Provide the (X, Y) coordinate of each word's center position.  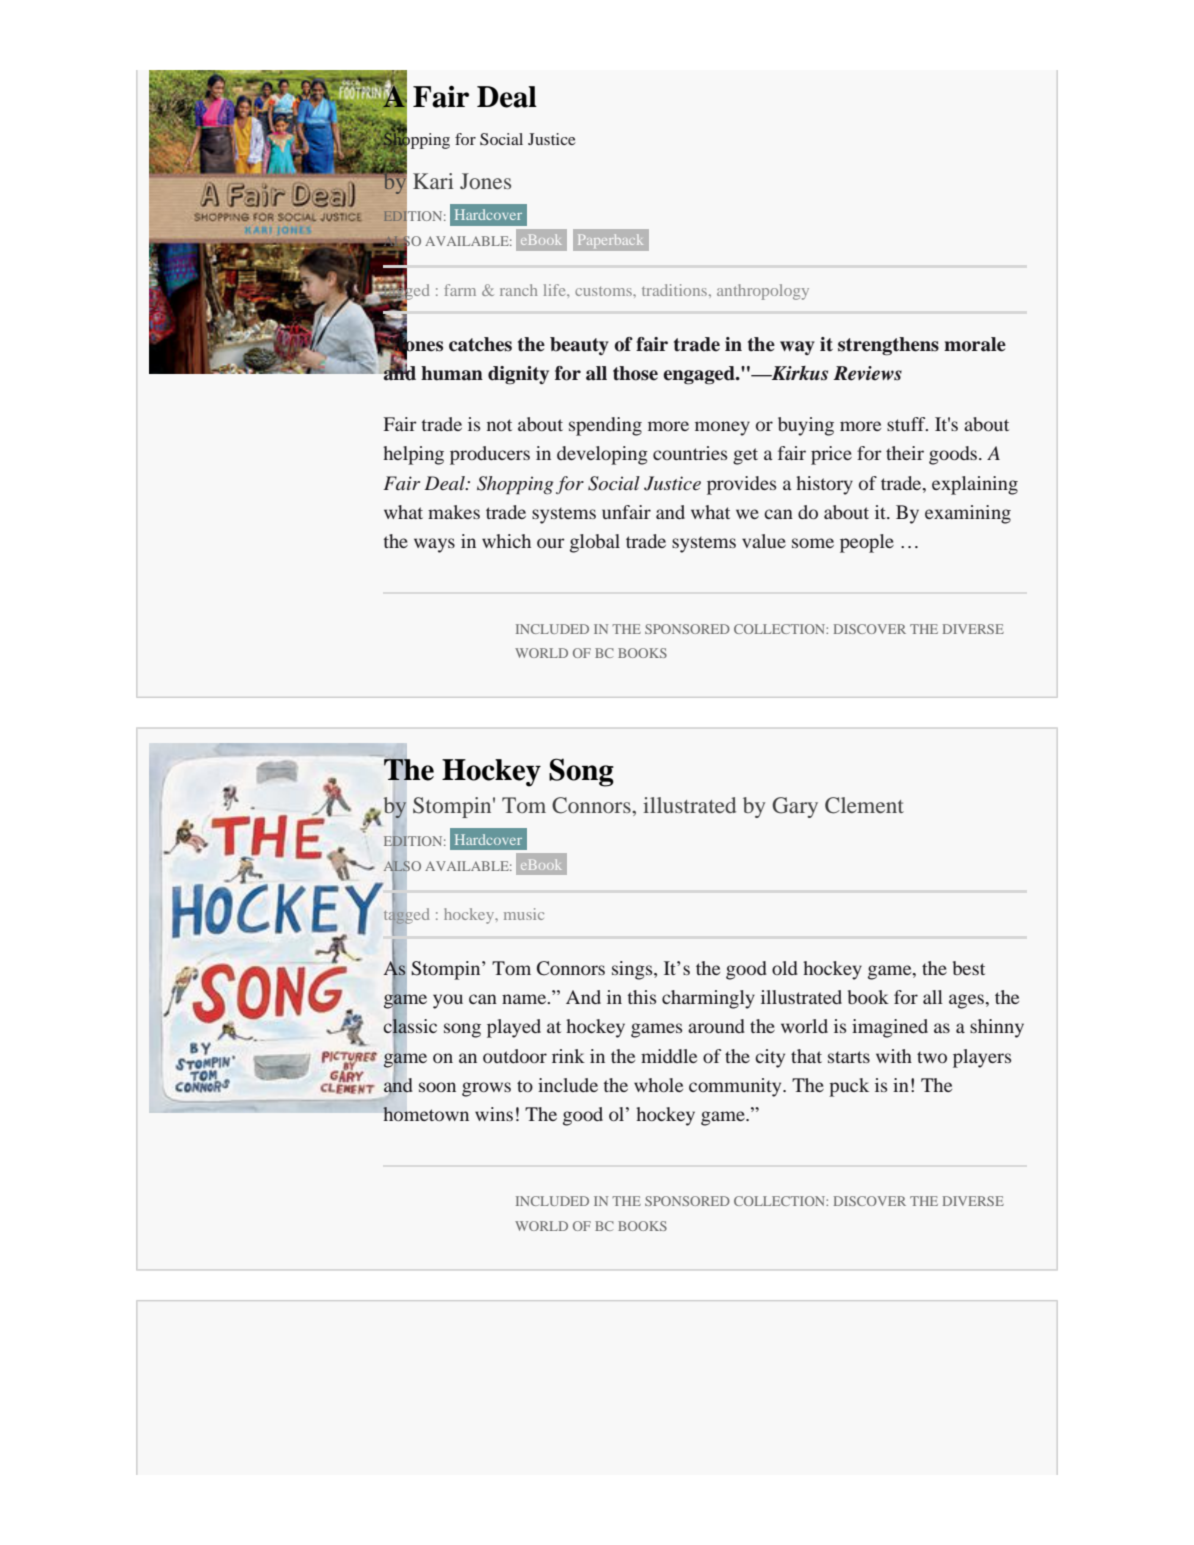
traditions (674, 290)
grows (486, 1089)
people (867, 543)
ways (434, 545)
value (764, 541)
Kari (433, 181)
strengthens (888, 346)
